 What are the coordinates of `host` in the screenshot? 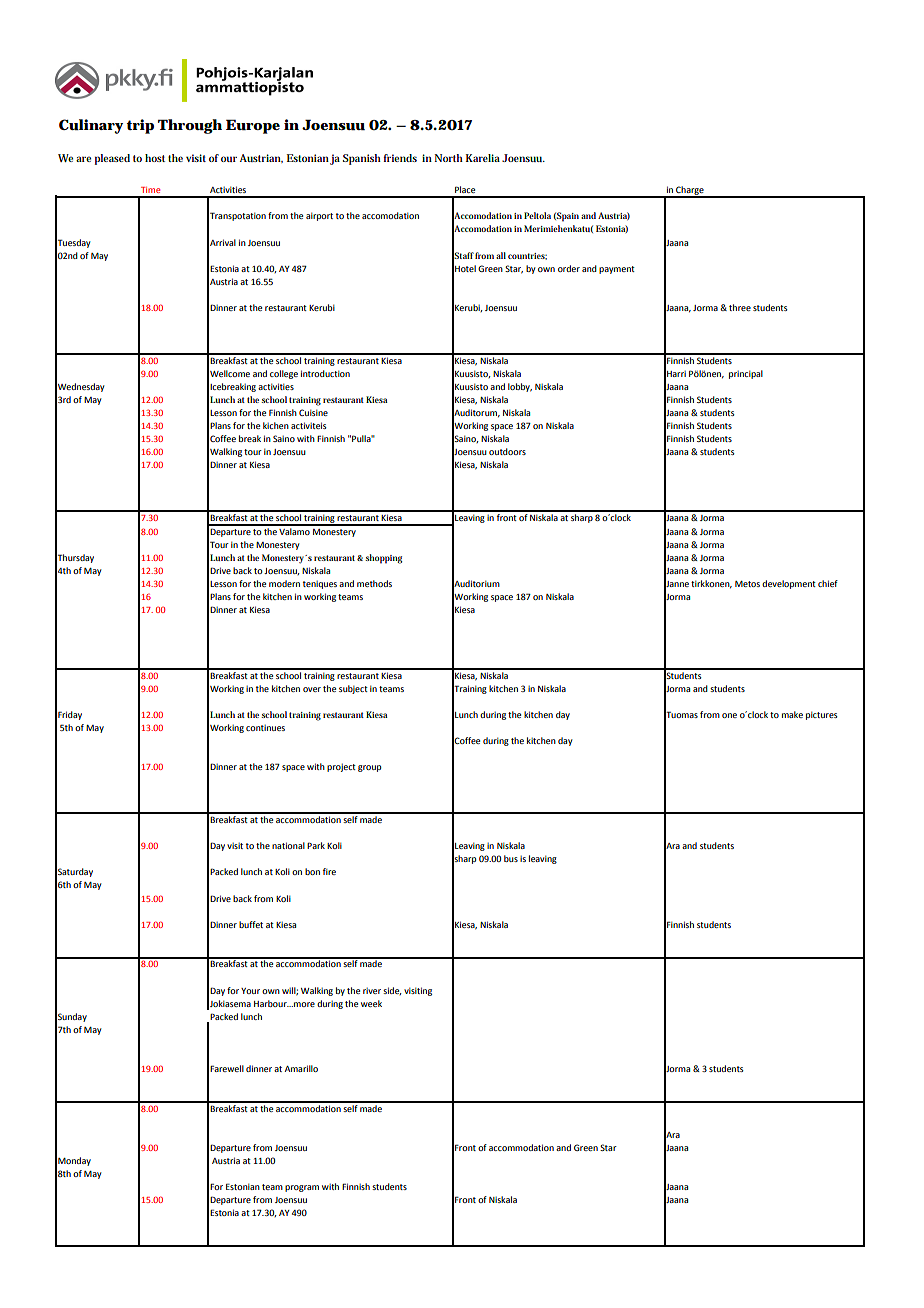 It's located at (155, 158).
